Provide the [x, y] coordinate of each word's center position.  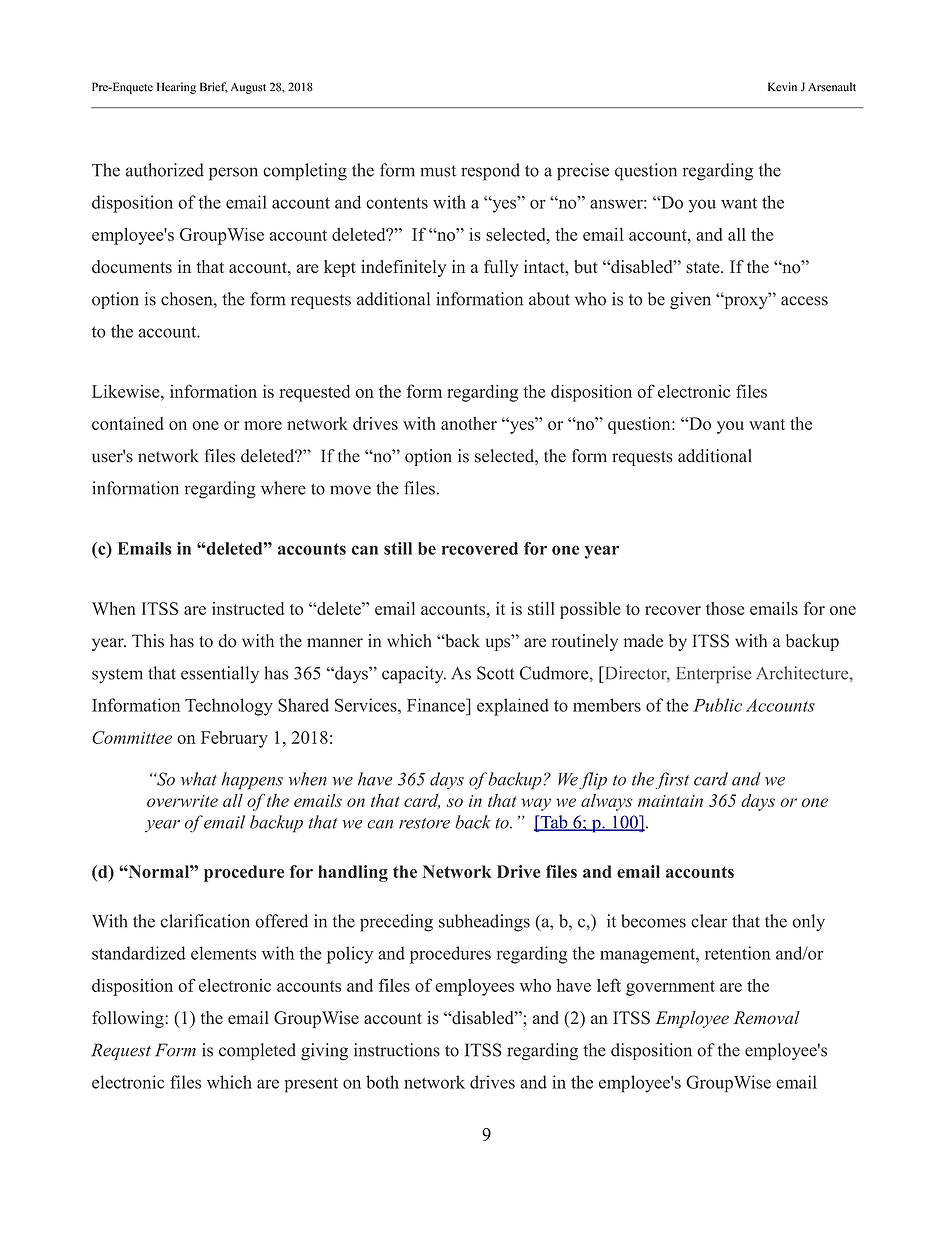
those [725, 608]
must [438, 171]
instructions [397, 1050]
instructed [248, 608]
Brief [214, 87]
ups [499, 643]
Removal [767, 1018]
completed [257, 1051]
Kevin [782, 87]
